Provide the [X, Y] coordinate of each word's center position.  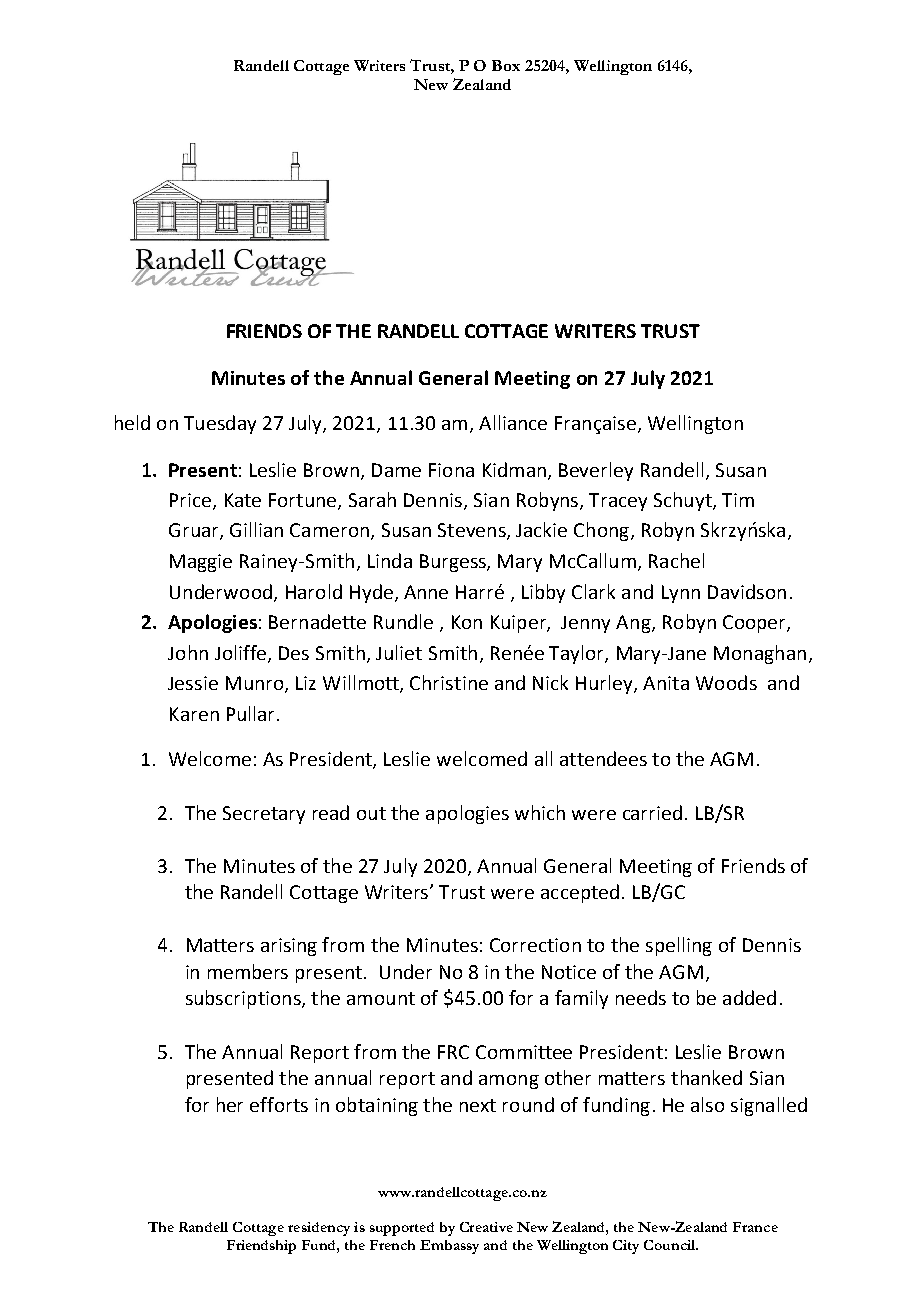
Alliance [513, 422]
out [371, 813]
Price [192, 501]
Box [506, 65]
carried [652, 812]
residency [319, 1229]
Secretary [264, 815]
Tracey [618, 502]
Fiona [451, 470]
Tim [738, 500]
